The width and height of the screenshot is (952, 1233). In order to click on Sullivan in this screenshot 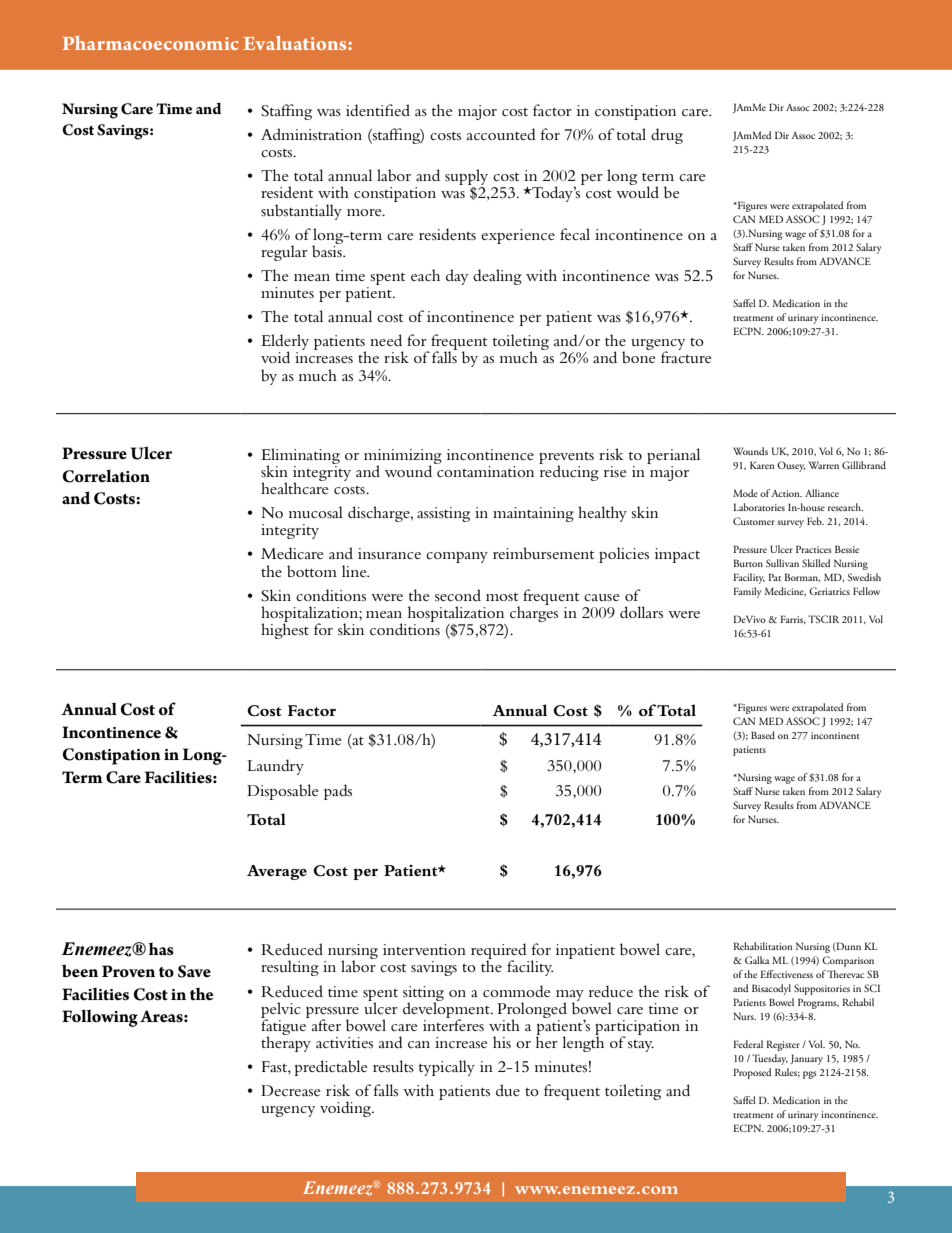, I will do `click(782, 563)`.
